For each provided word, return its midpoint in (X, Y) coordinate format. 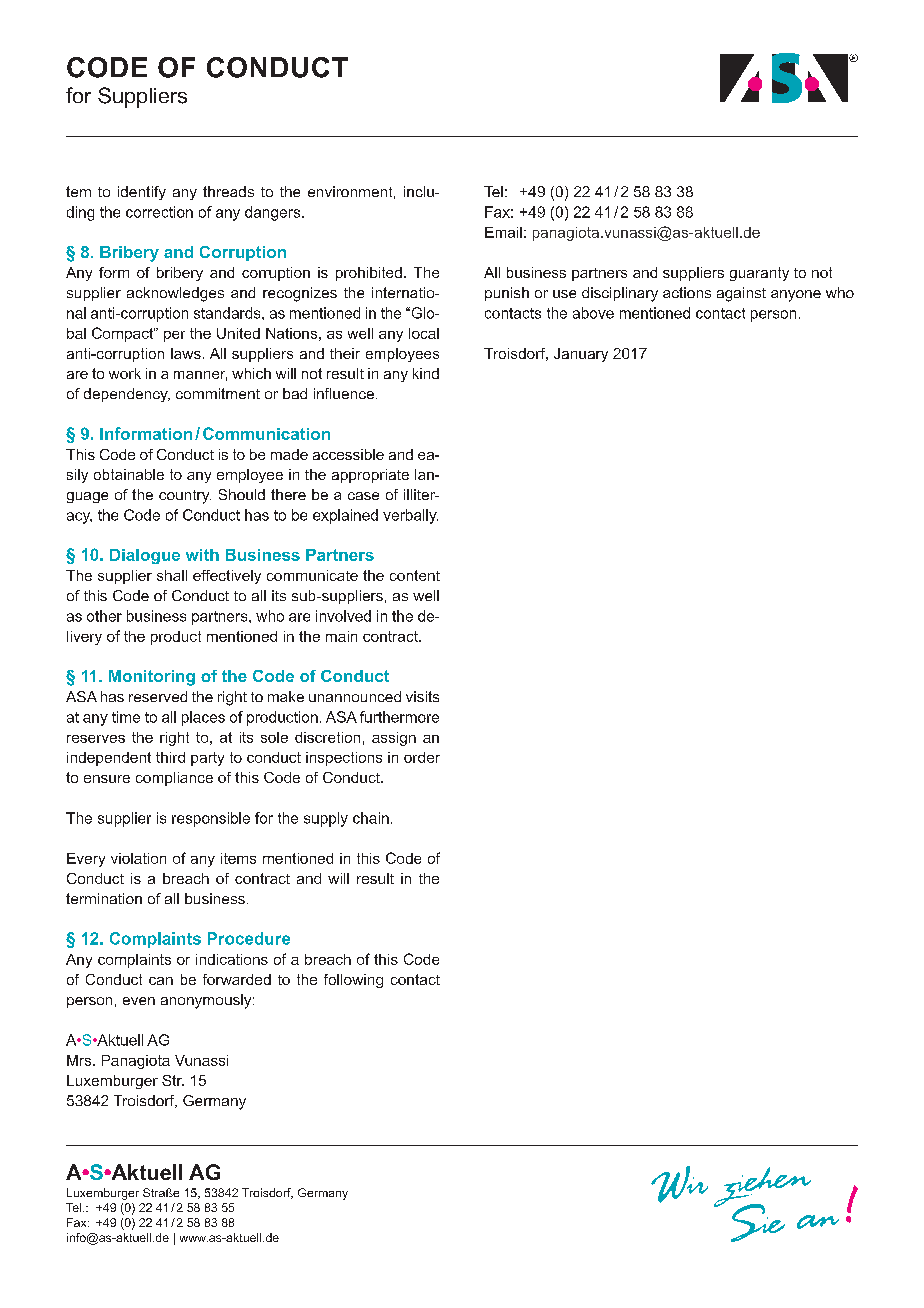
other (104, 616)
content (415, 575)
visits (422, 696)
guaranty (759, 274)
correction (159, 212)
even (139, 1001)
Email (503, 232)
